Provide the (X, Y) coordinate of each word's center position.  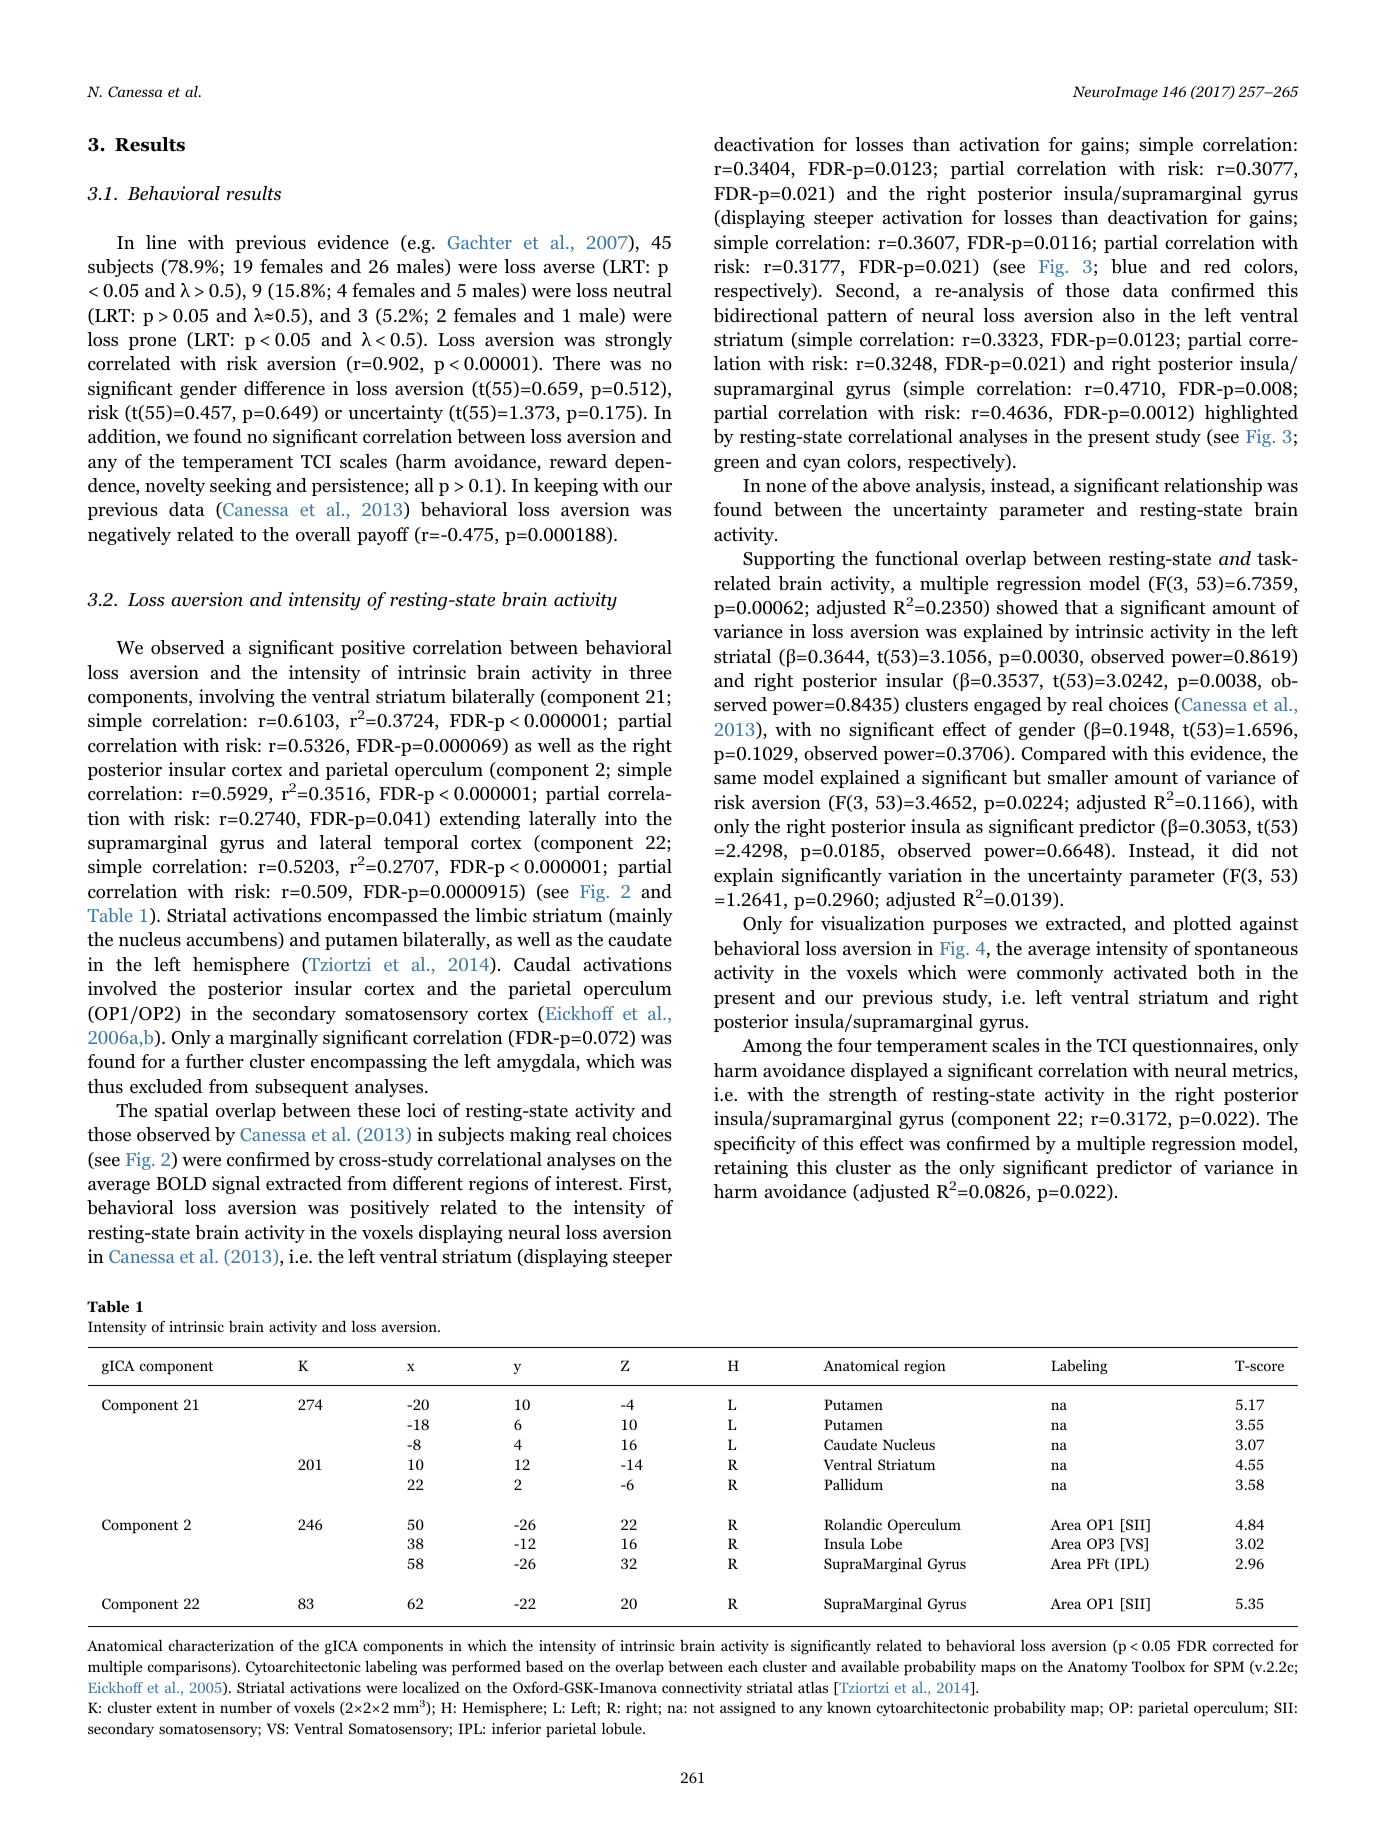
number (246, 1707)
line (161, 242)
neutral (642, 290)
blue (1129, 266)
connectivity (702, 1689)
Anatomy (1097, 1668)
